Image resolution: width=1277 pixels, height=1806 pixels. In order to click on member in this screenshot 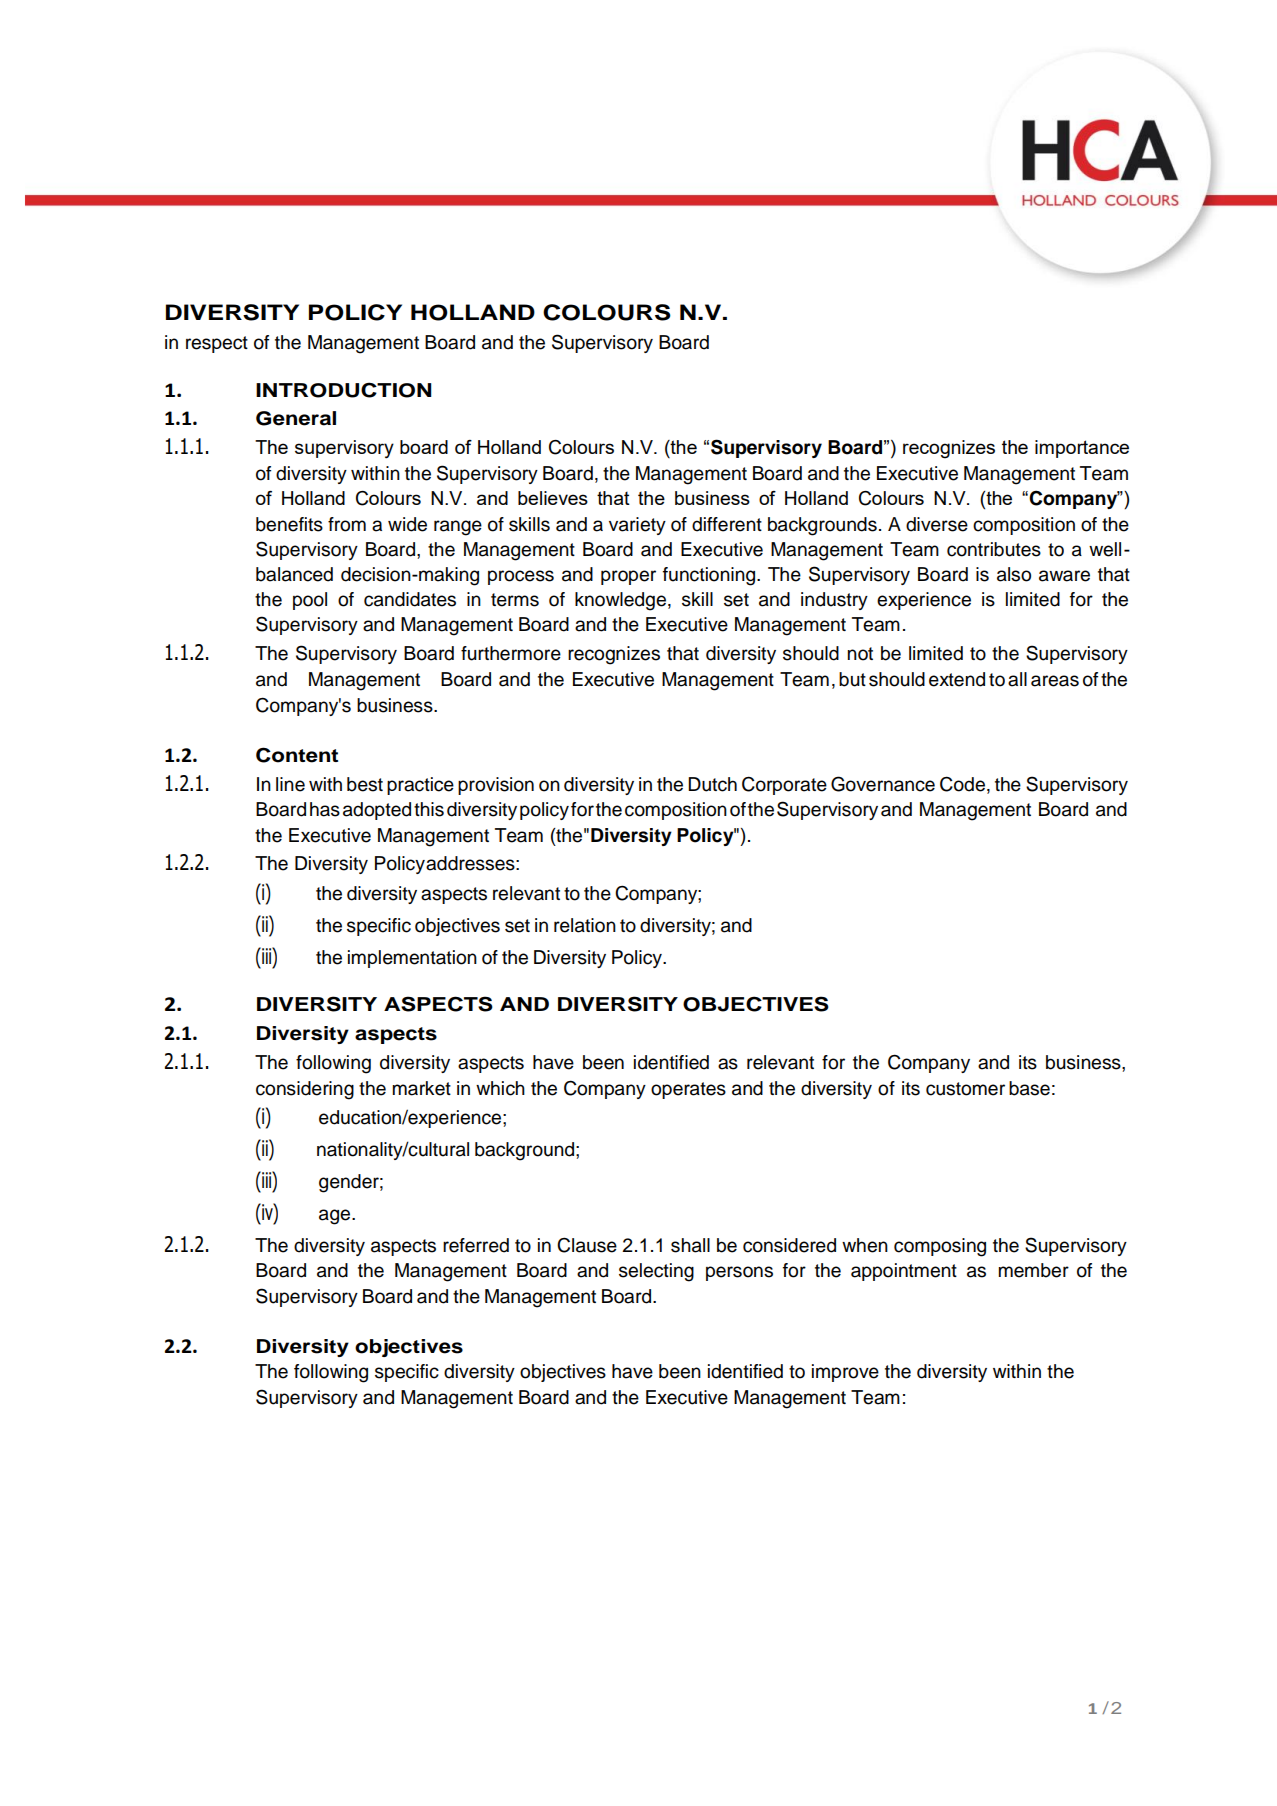, I will do `click(1033, 1270)`.
